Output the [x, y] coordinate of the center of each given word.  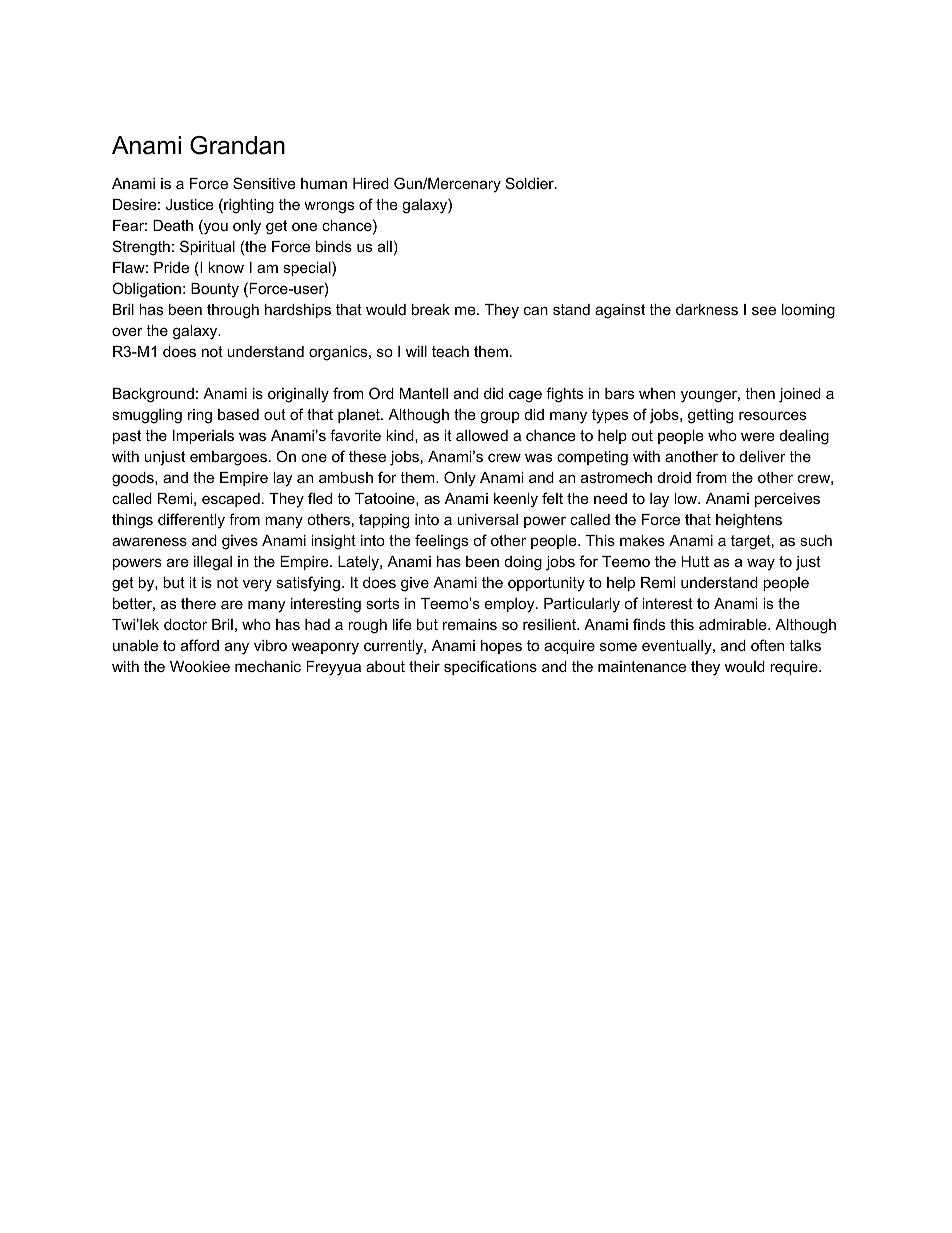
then [760, 393]
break [431, 309]
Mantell [424, 393]
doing [523, 563]
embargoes [228, 458]
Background [153, 395]
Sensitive [264, 183]
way [761, 564]
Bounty [215, 290]
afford [200, 645]
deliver [763, 456]
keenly [516, 500]
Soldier [531, 183]
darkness [707, 309]
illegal [213, 563]
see [764, 310]
